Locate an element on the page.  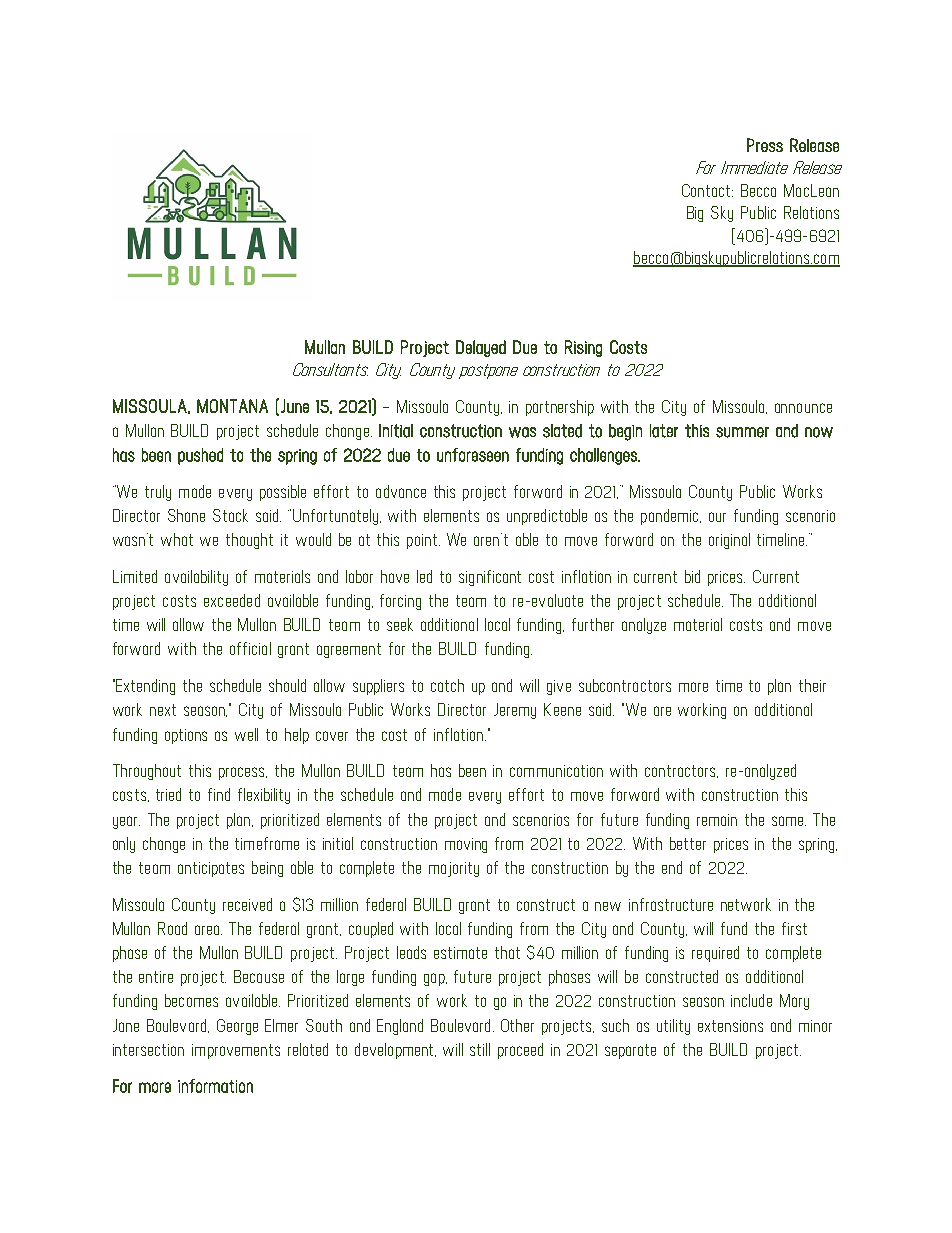
significant is located at coordinates (490, 578).
